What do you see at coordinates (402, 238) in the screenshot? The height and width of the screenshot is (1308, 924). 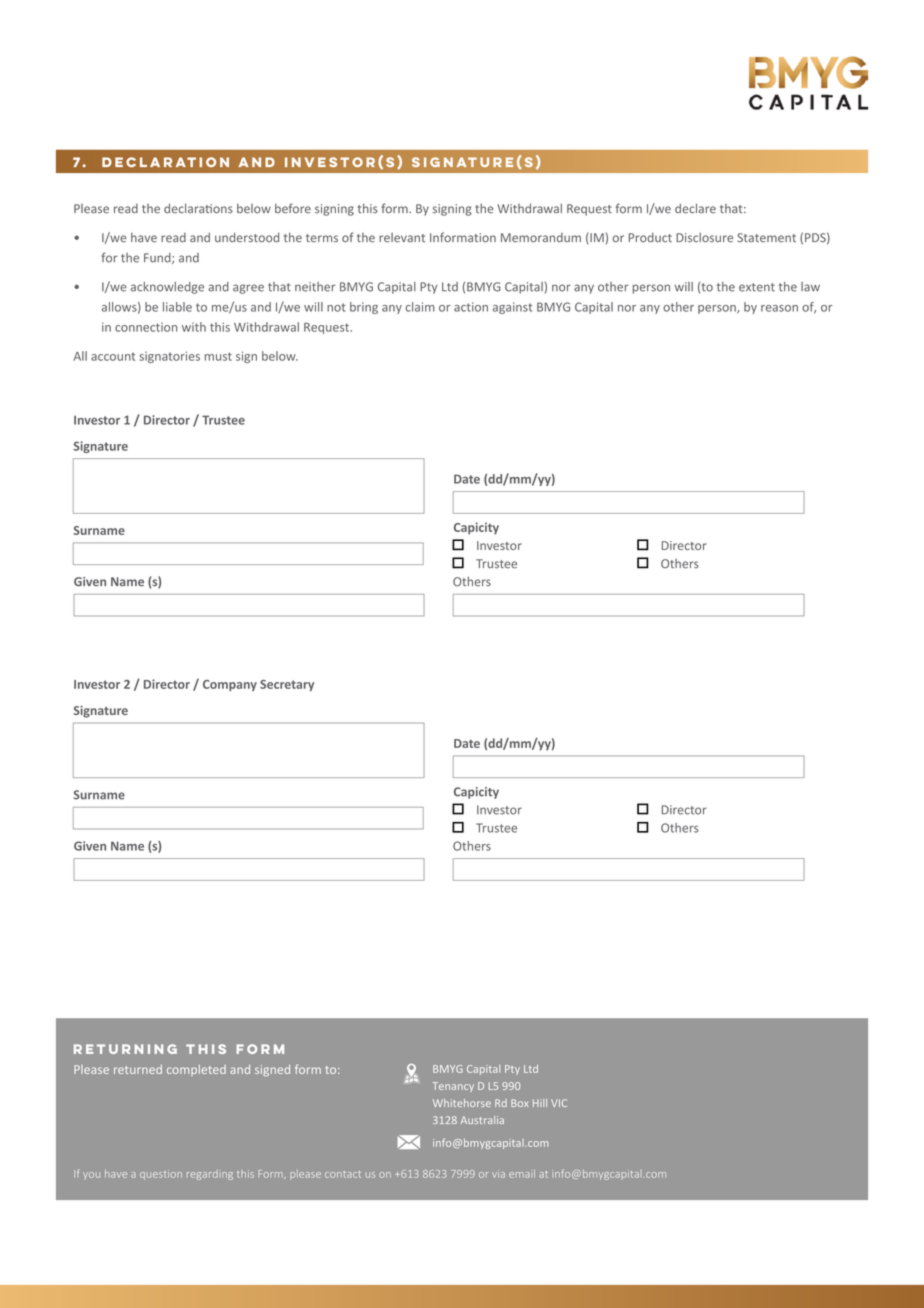 I see `relevant` at bounding box center [402, 238].
